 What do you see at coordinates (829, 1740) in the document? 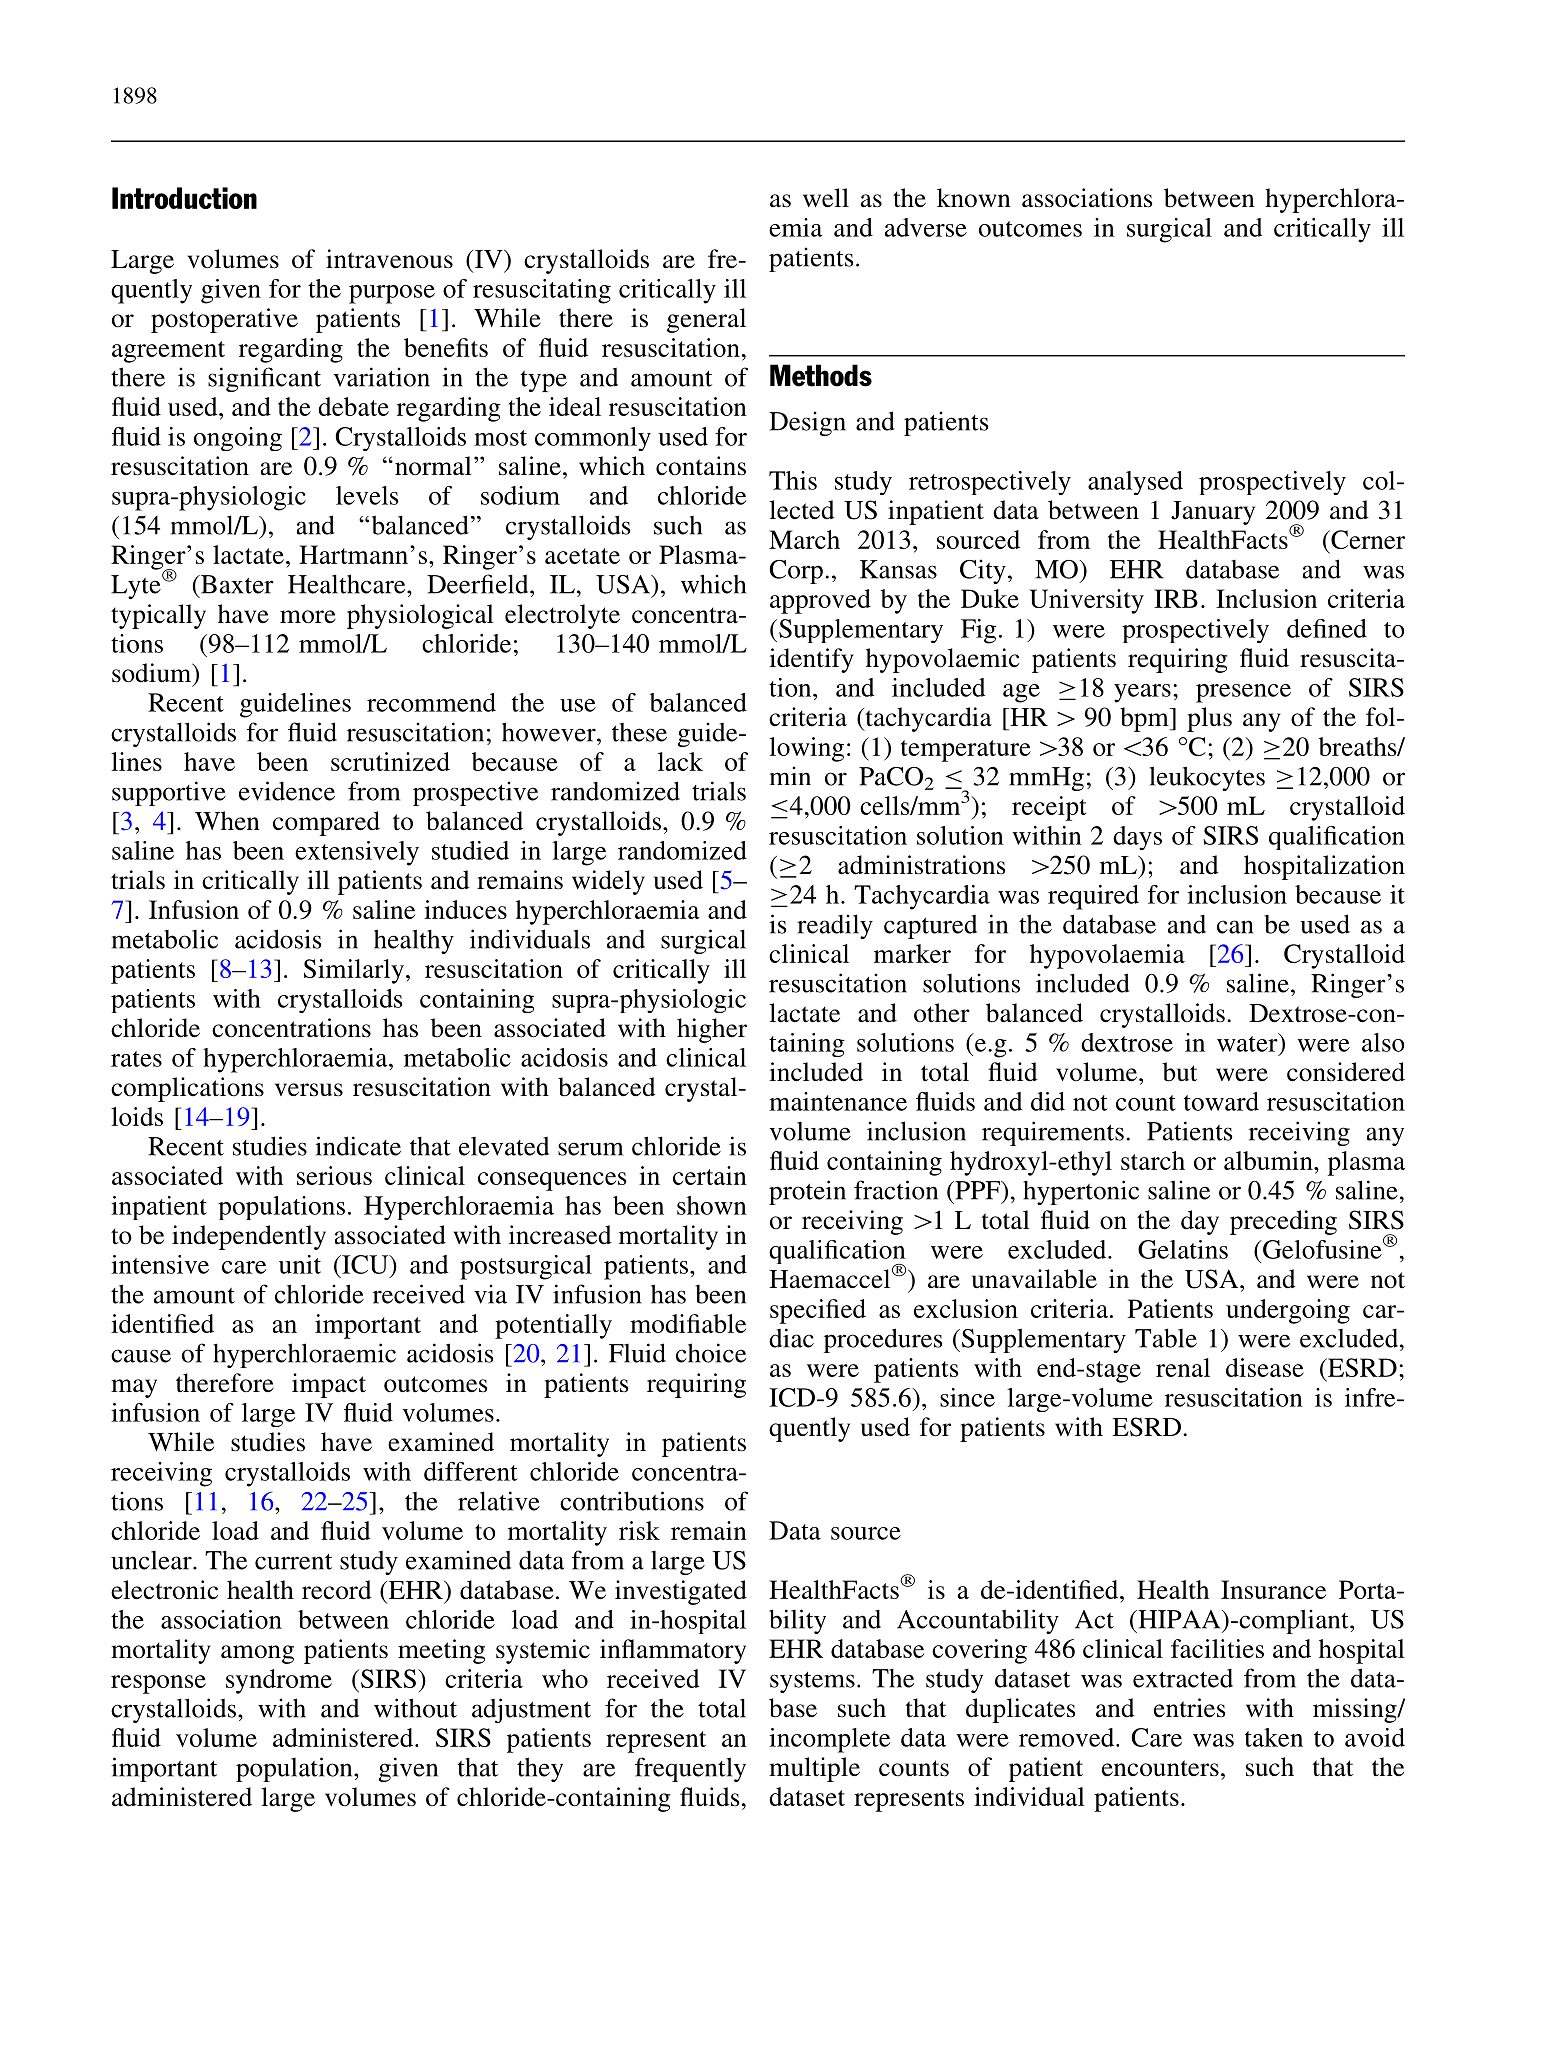
I see `incomplete` at bounding box center [829, 1740].
